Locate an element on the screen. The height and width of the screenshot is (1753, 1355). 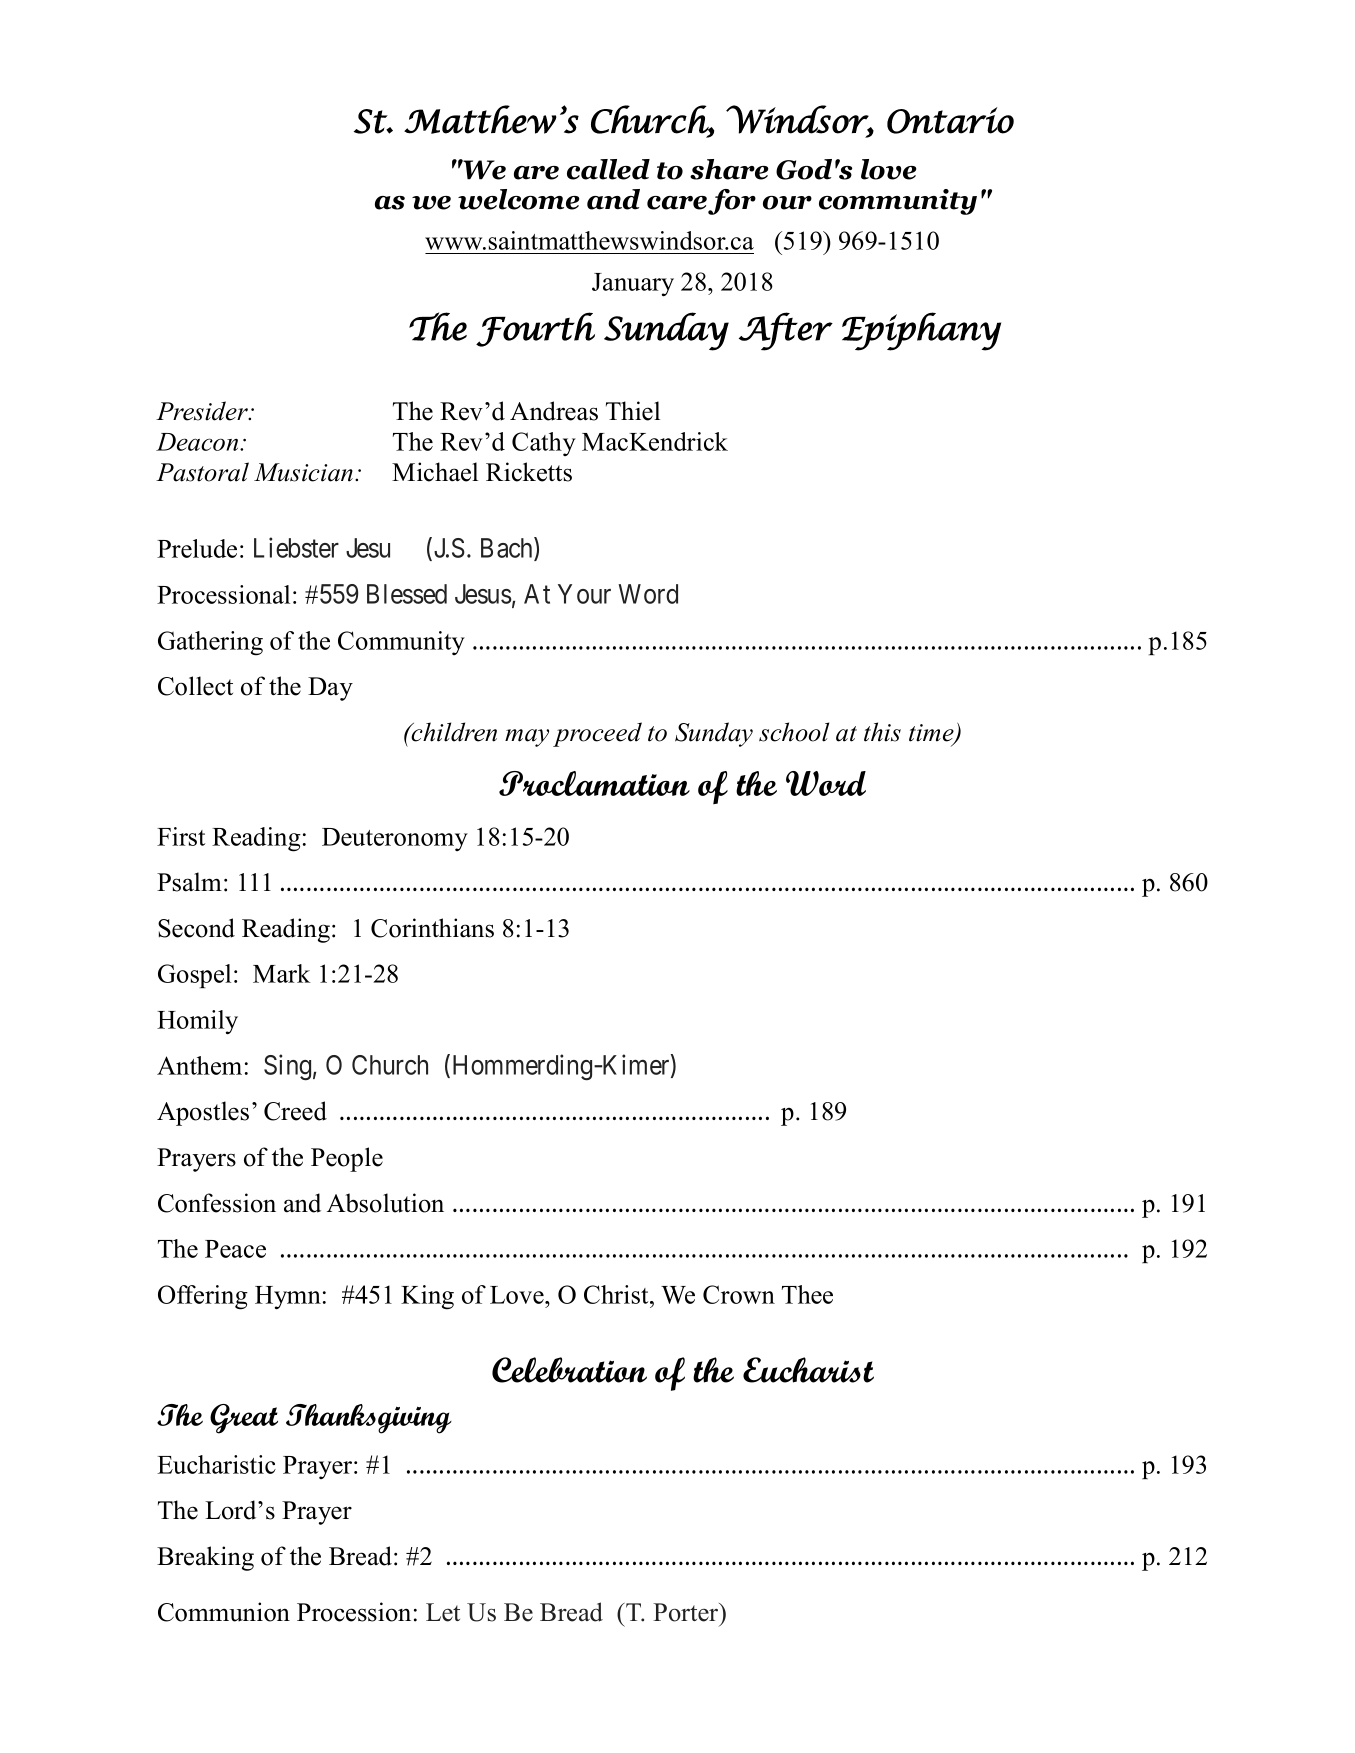
Porter is located at coordinates (687, 1612).
